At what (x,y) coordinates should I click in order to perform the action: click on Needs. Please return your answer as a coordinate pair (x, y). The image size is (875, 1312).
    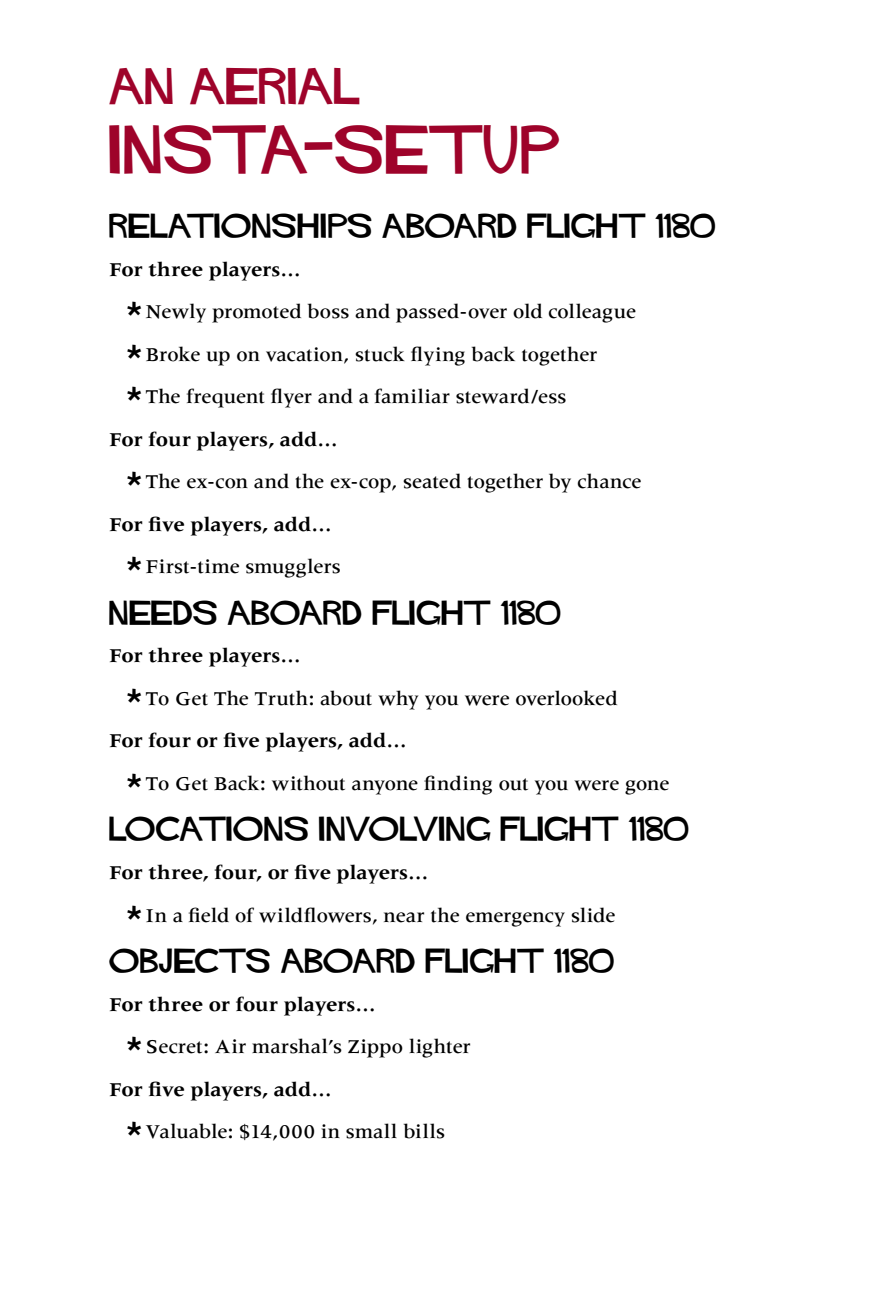
    Looking at the image, I should click on (163, 612).
